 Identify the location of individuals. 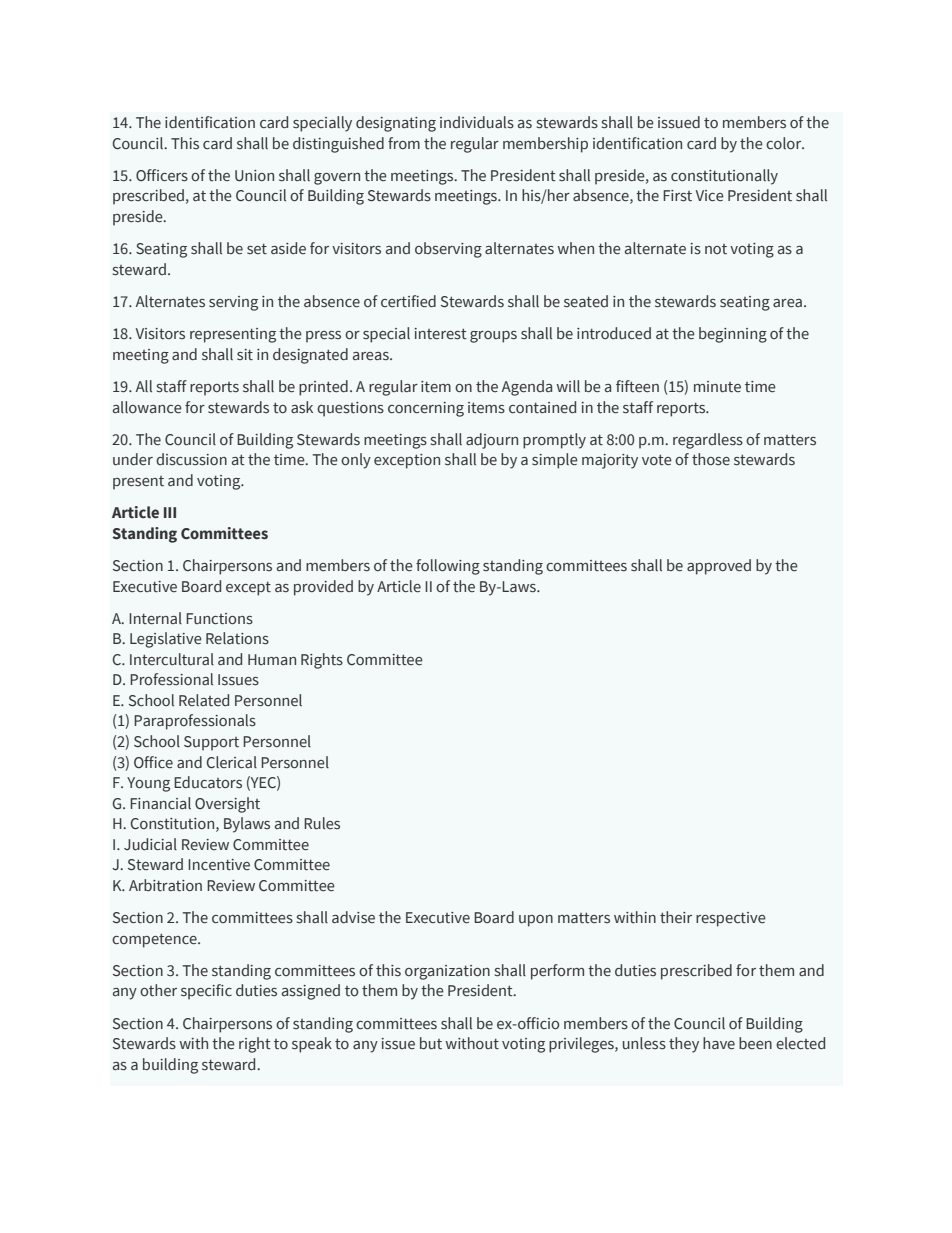
(477, 122).
